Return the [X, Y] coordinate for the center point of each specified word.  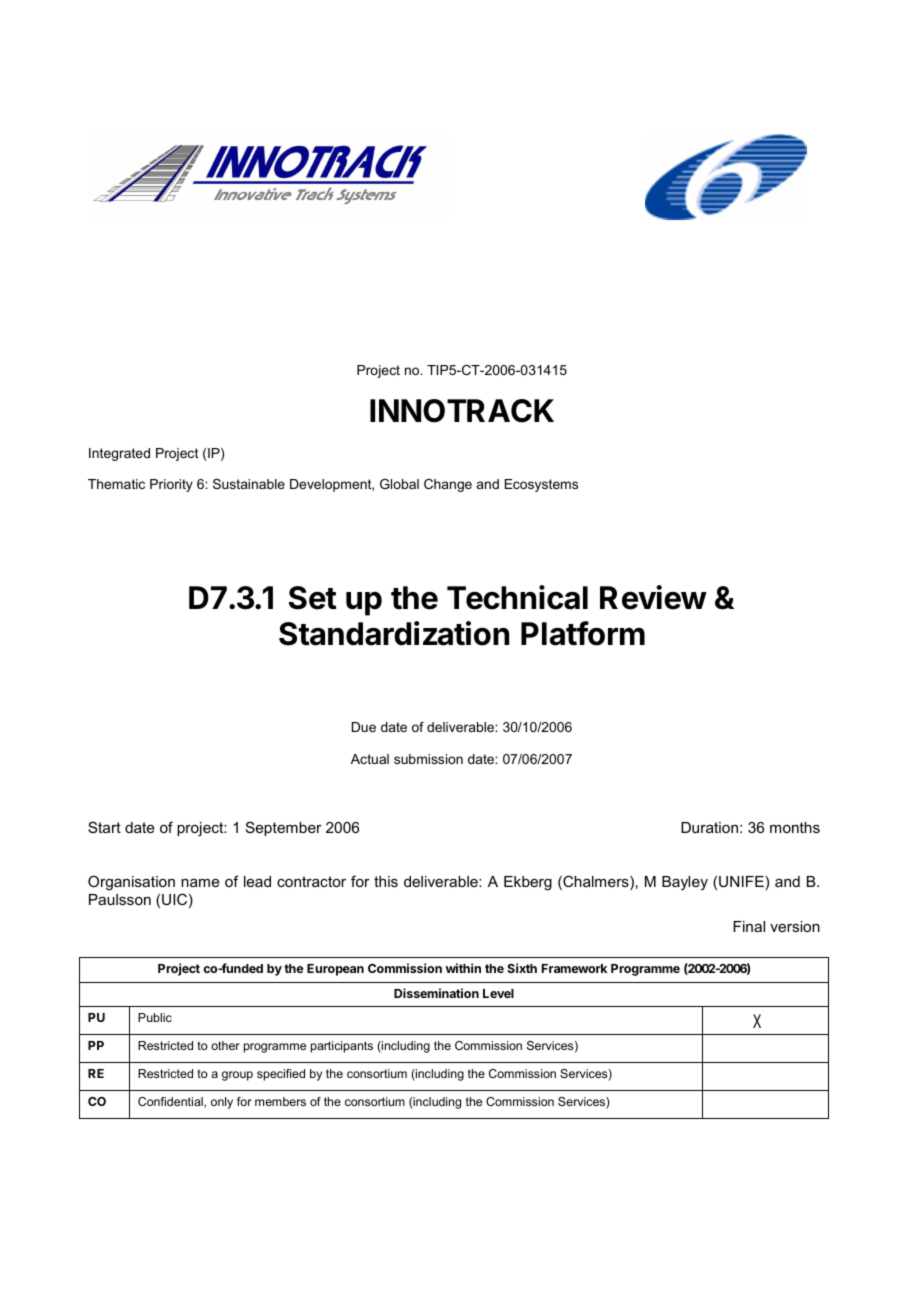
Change [448, 485]
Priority [171, 485]
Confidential [171, 1102]
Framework [574, 968]
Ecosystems [541, 485]
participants [342, 1047]
